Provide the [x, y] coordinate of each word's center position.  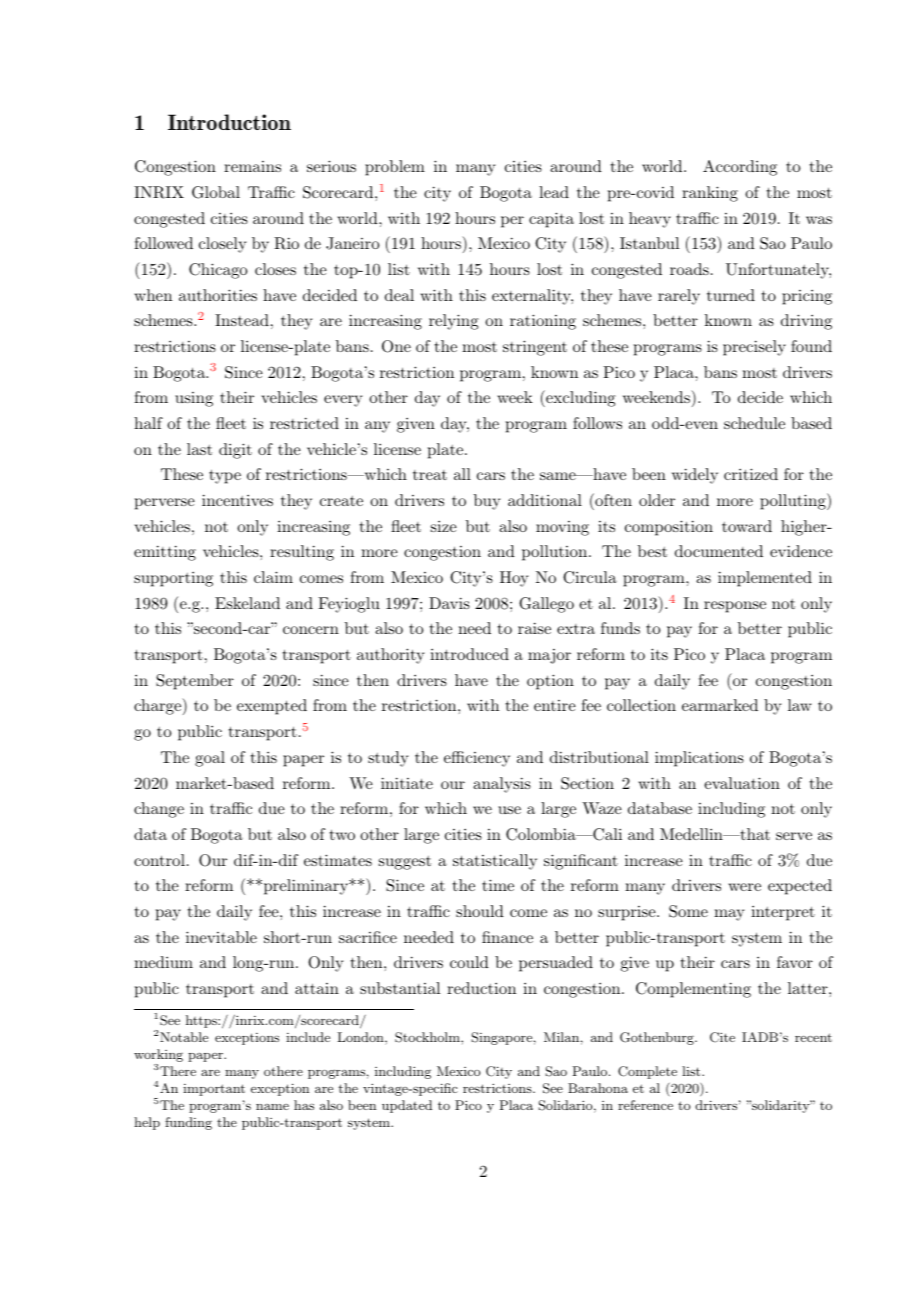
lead [554, 192]
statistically [495, 862]
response [735, 607]
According [740, 168]
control [159, 860]
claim [273, 577]
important [214, 1090]
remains [252, 166]
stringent [535, 348]
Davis [449, 603]
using [194, 399]
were [744, 887]
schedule [754, 423]
